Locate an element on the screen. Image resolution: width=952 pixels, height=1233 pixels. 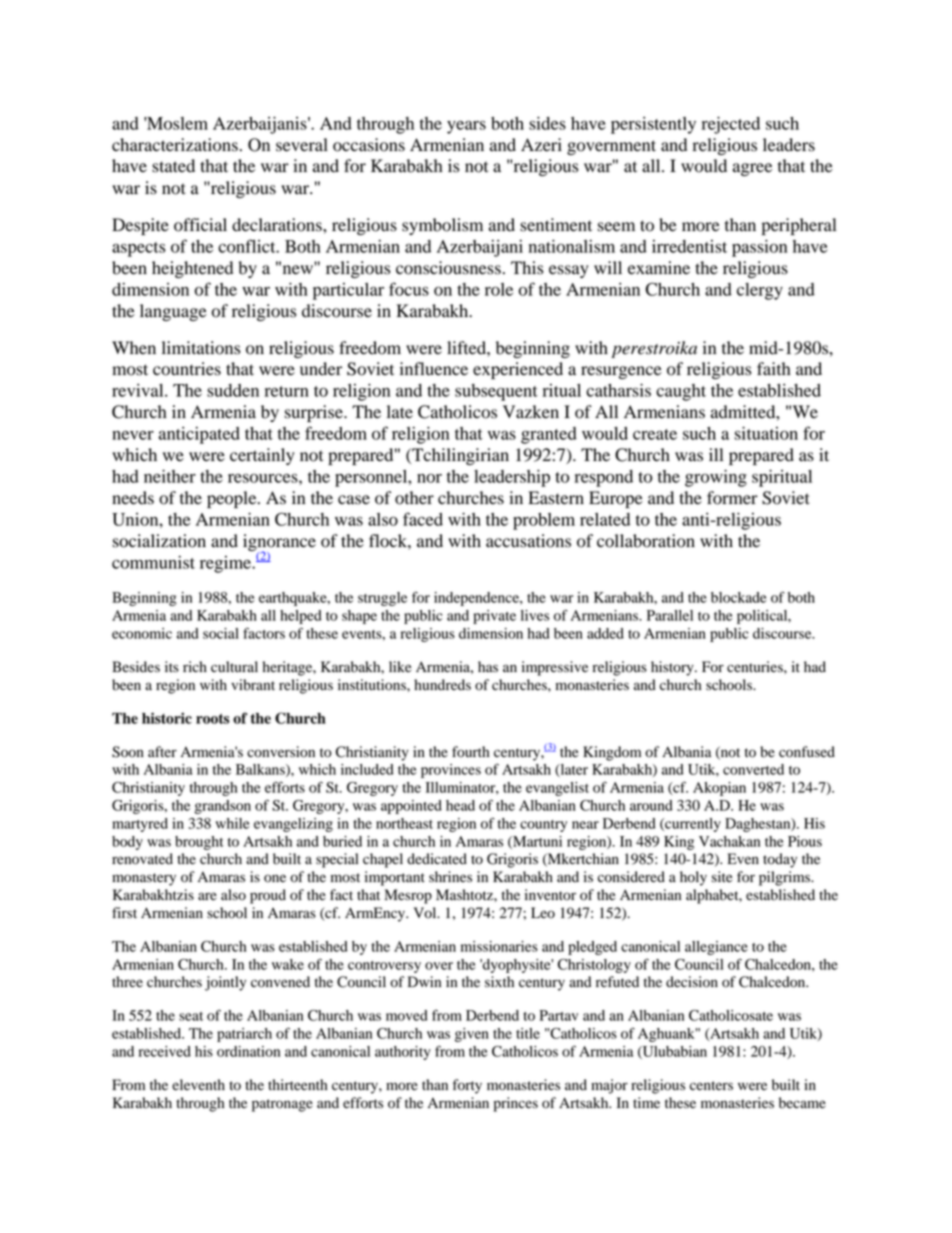
years is located at coordinates (466, 127).
